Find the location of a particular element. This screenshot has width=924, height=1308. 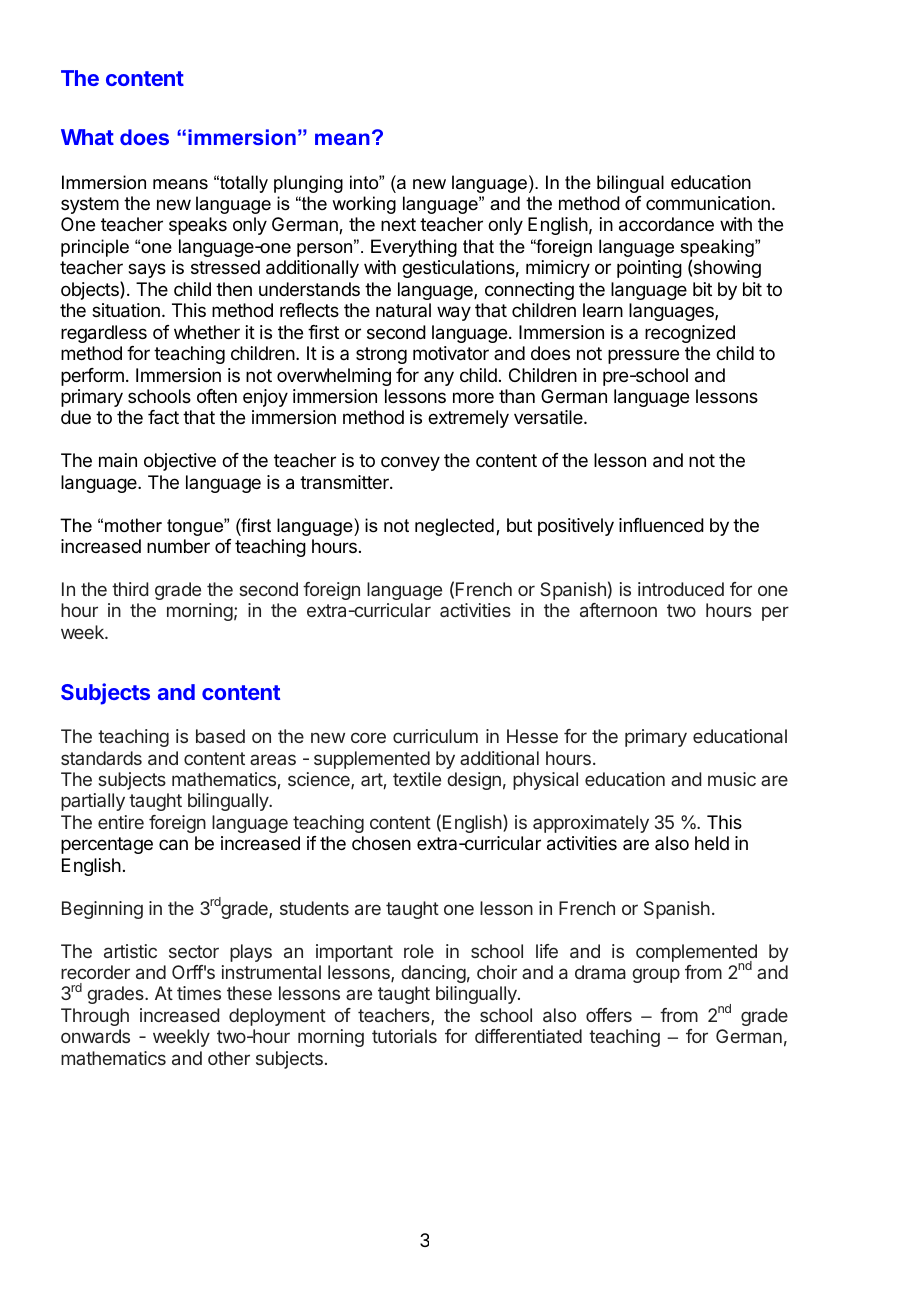

working is located at coordinates (364, 205).
